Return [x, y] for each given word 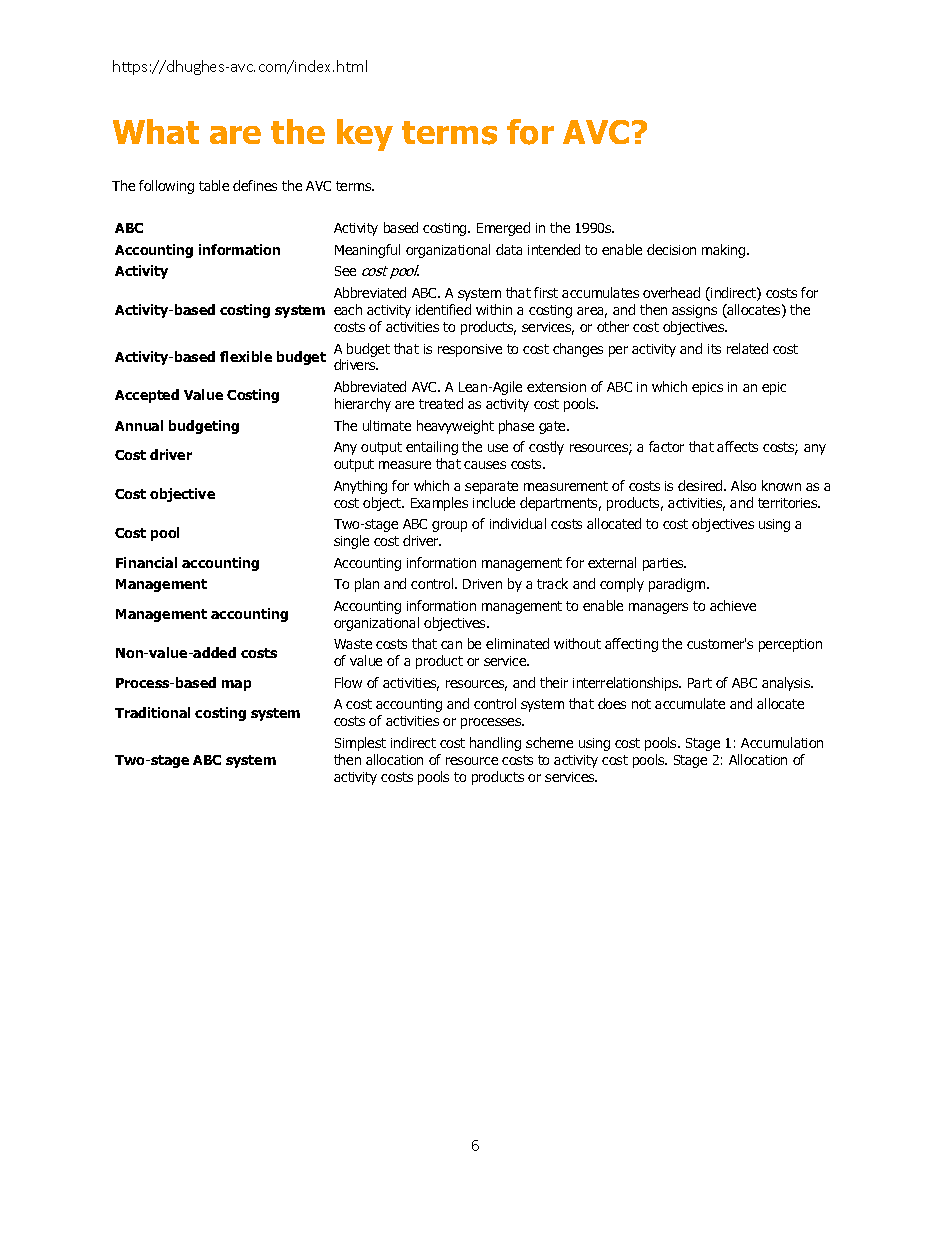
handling [495, 744]
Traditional [152, 712]
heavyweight [455, 427]
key [365, 135]
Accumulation [782, 742]
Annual [139, 425]
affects [737, 446]
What [156, 131]
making [725, 251]
